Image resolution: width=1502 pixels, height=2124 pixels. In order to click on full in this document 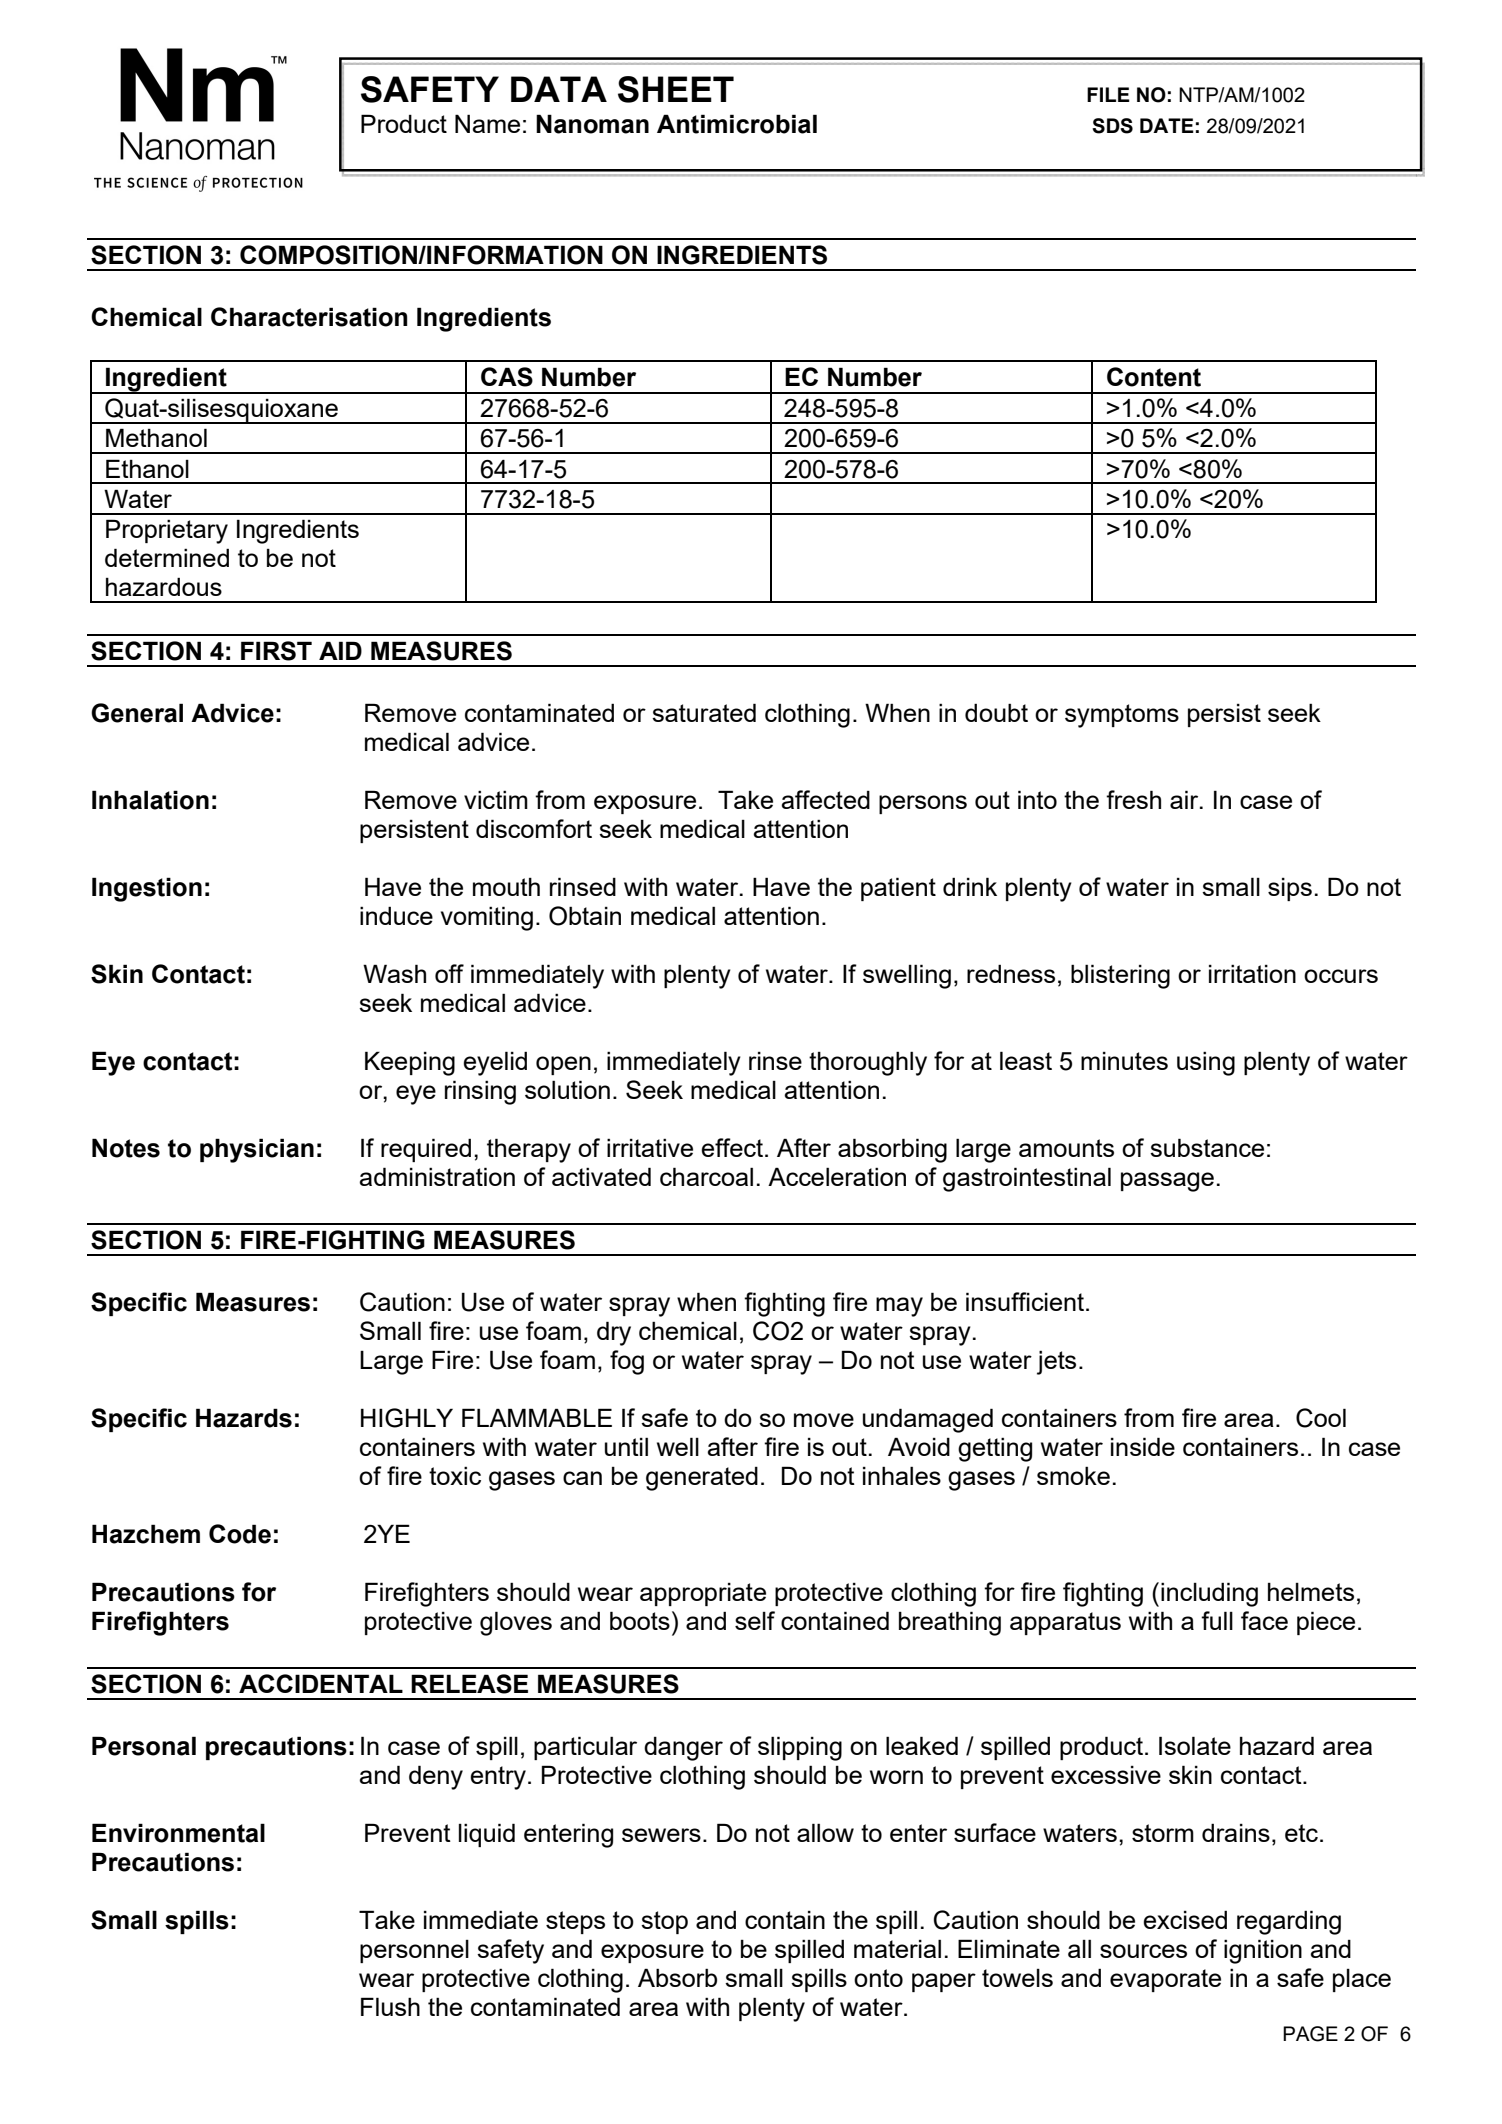, I will do `click(1217, 1620)`.
